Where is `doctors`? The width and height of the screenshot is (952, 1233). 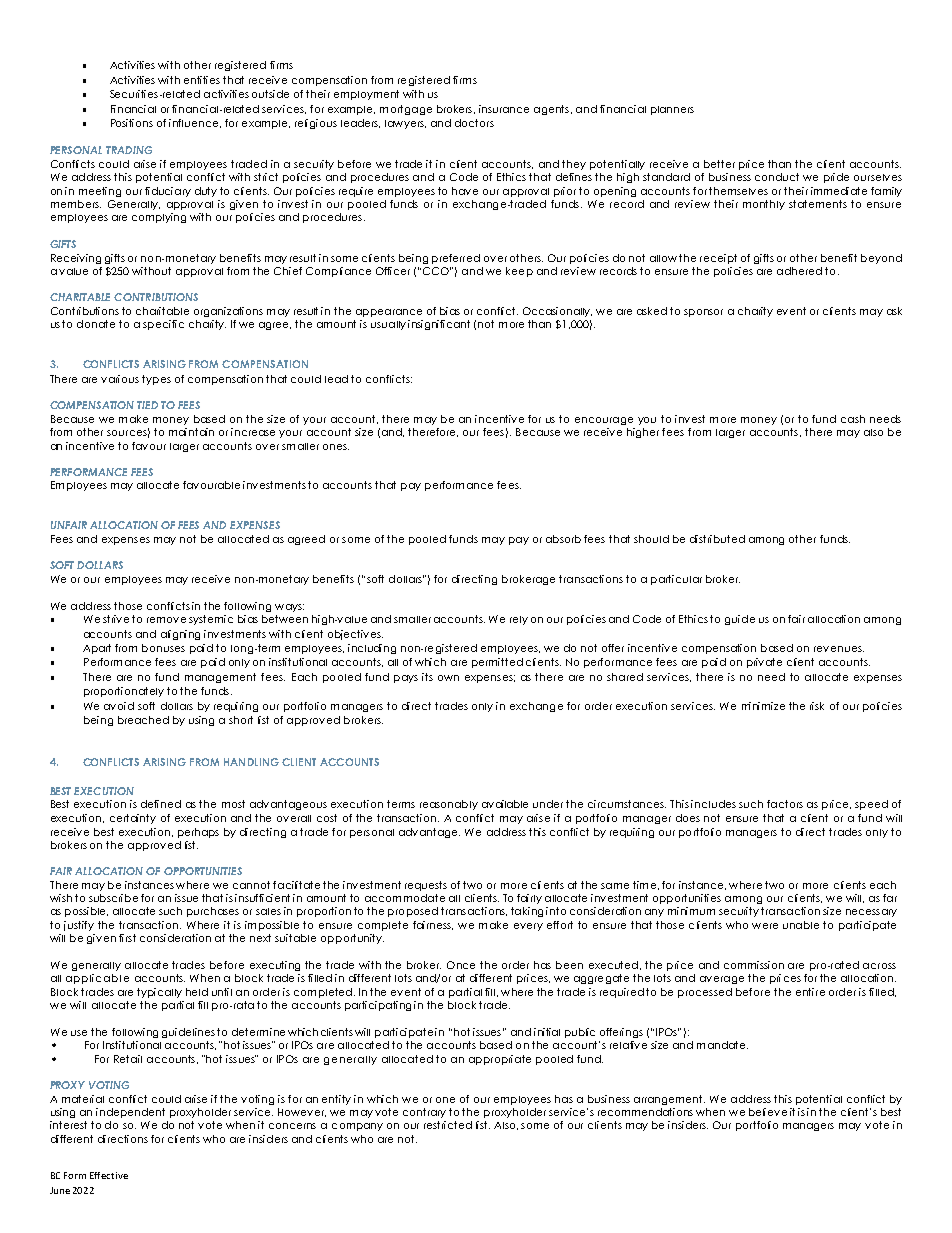 doctors is located at coordinates (474, 123).
